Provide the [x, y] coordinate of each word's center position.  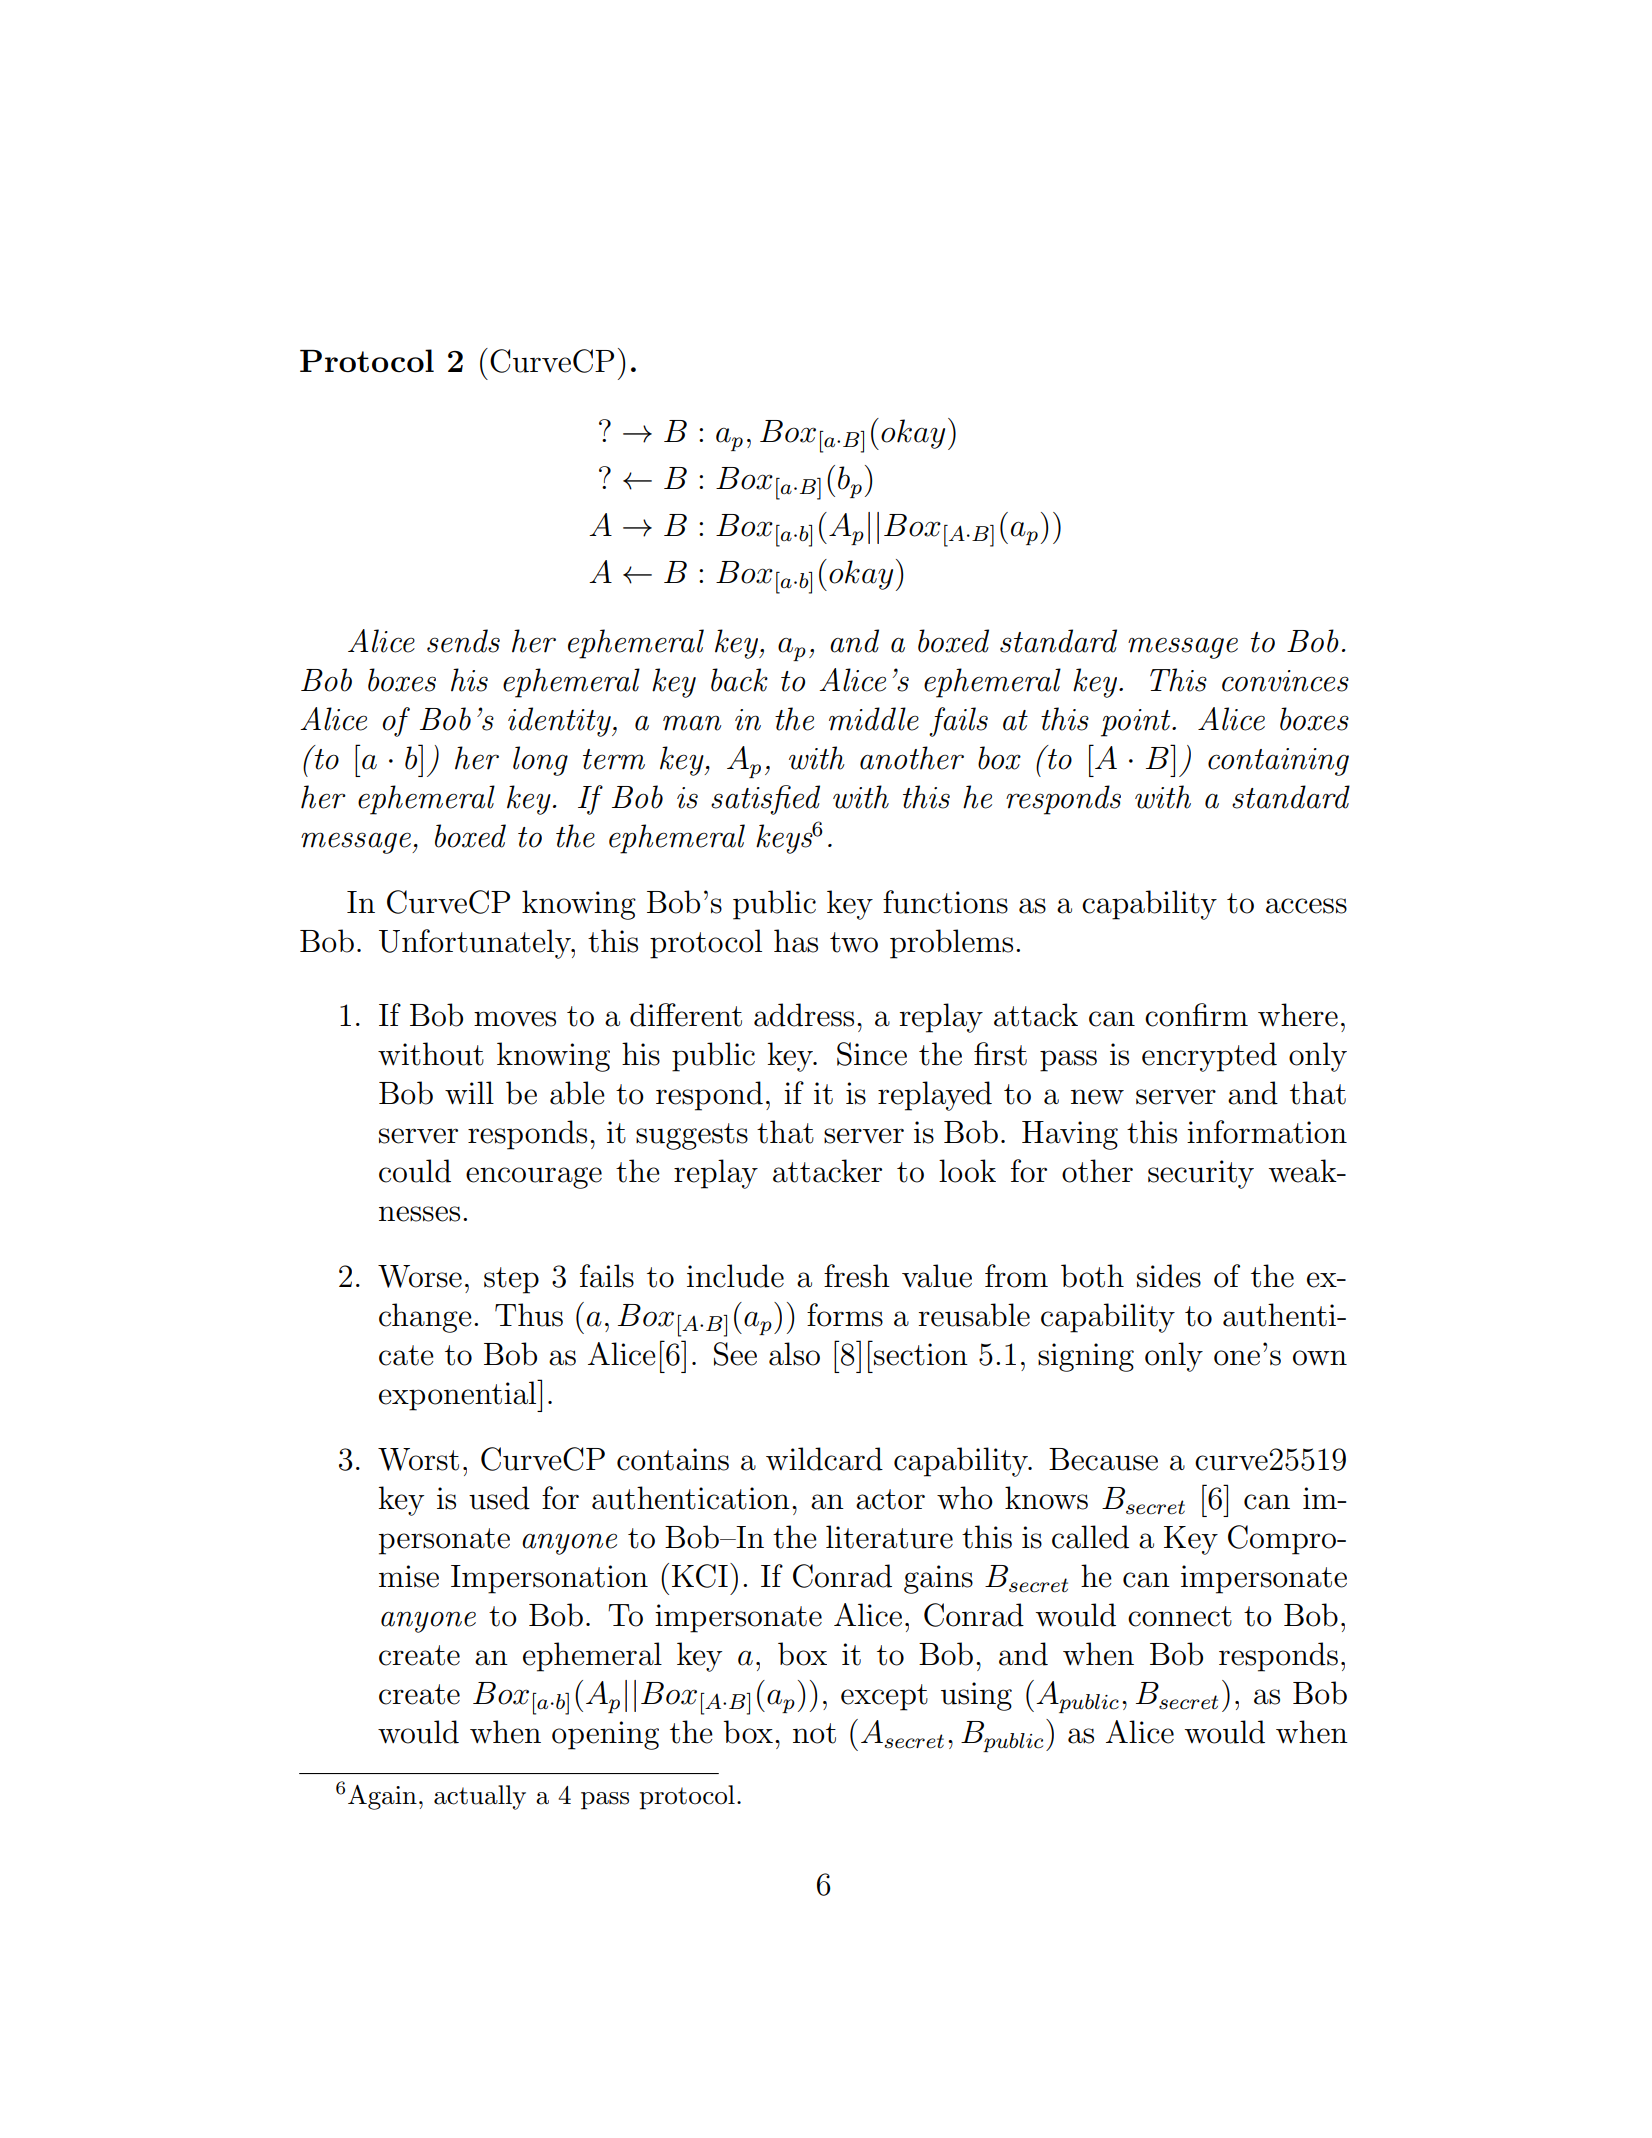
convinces [1285, 681]
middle [874, 719]
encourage [534, 1178]
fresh [857, 1276]
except [884, 1697]
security [1201, 1174]
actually [480, 1797]
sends [463, 641]
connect [1180, 1616]
